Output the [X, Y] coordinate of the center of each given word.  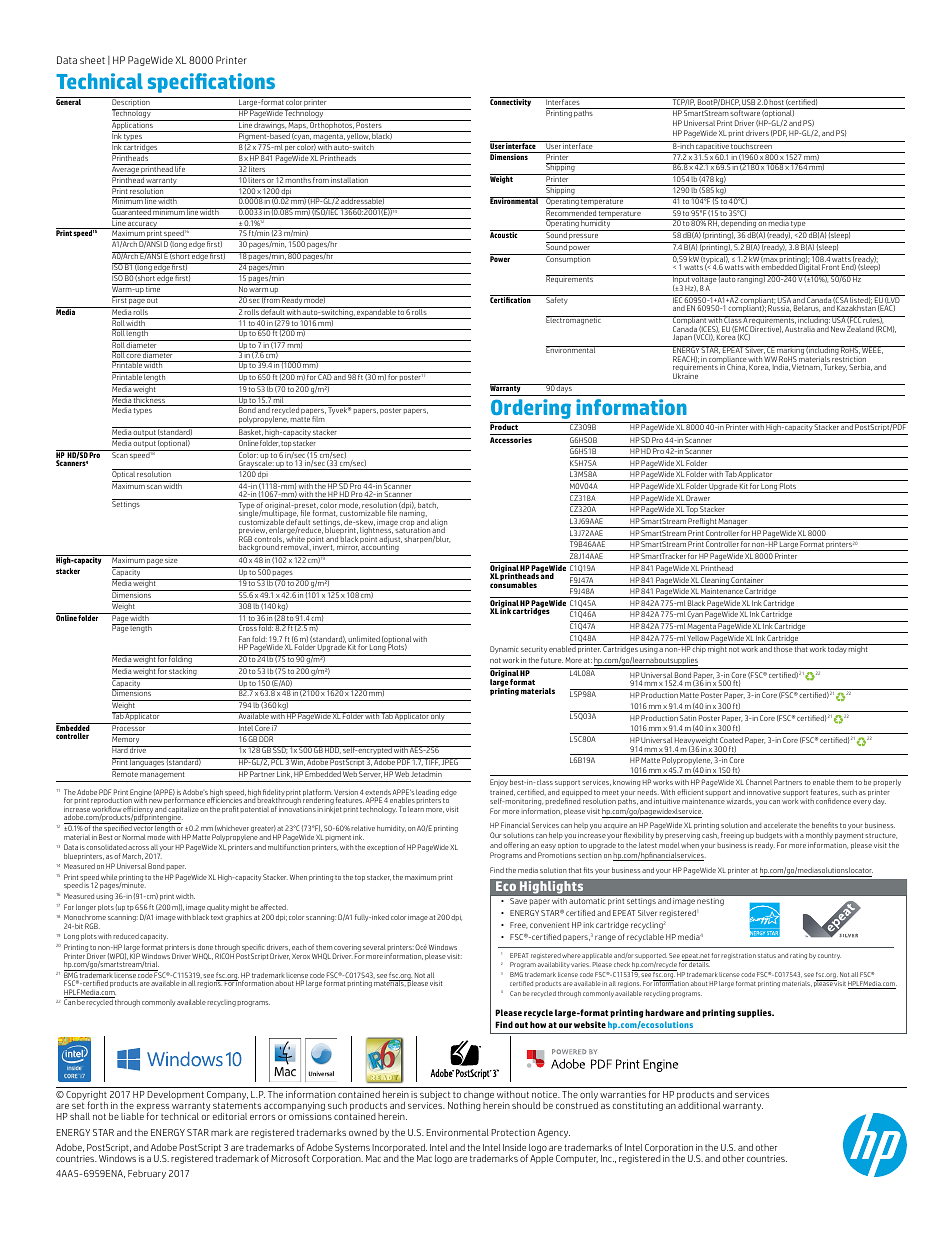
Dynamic [504, 650]
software [745, 112]
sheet [92, 60]
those [783, 649]
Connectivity [511, 102]
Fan [245, 640]
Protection [513, 1132]
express [153, 1109]
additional [699, 1105]
